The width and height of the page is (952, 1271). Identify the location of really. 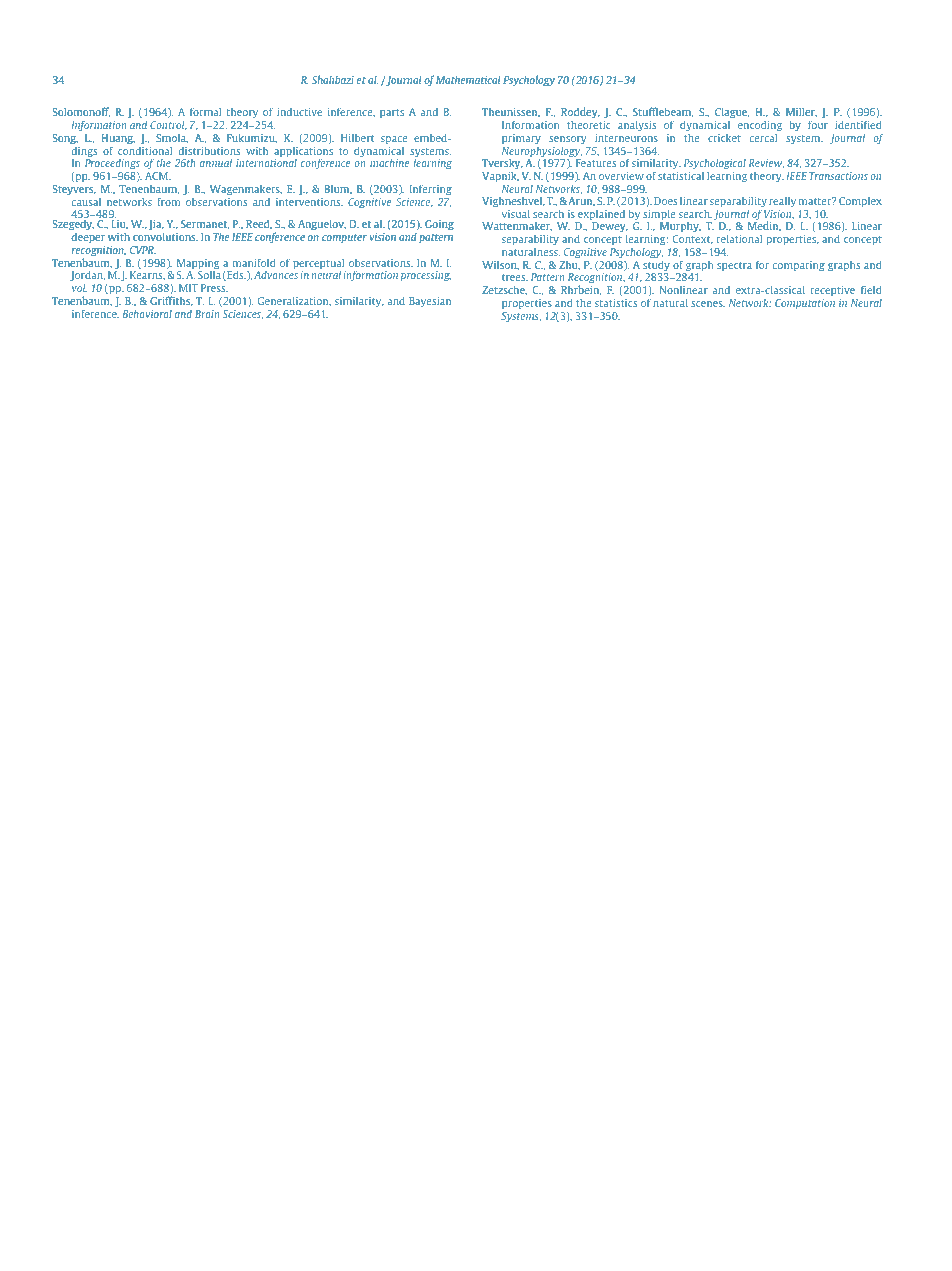
(782, 202).
